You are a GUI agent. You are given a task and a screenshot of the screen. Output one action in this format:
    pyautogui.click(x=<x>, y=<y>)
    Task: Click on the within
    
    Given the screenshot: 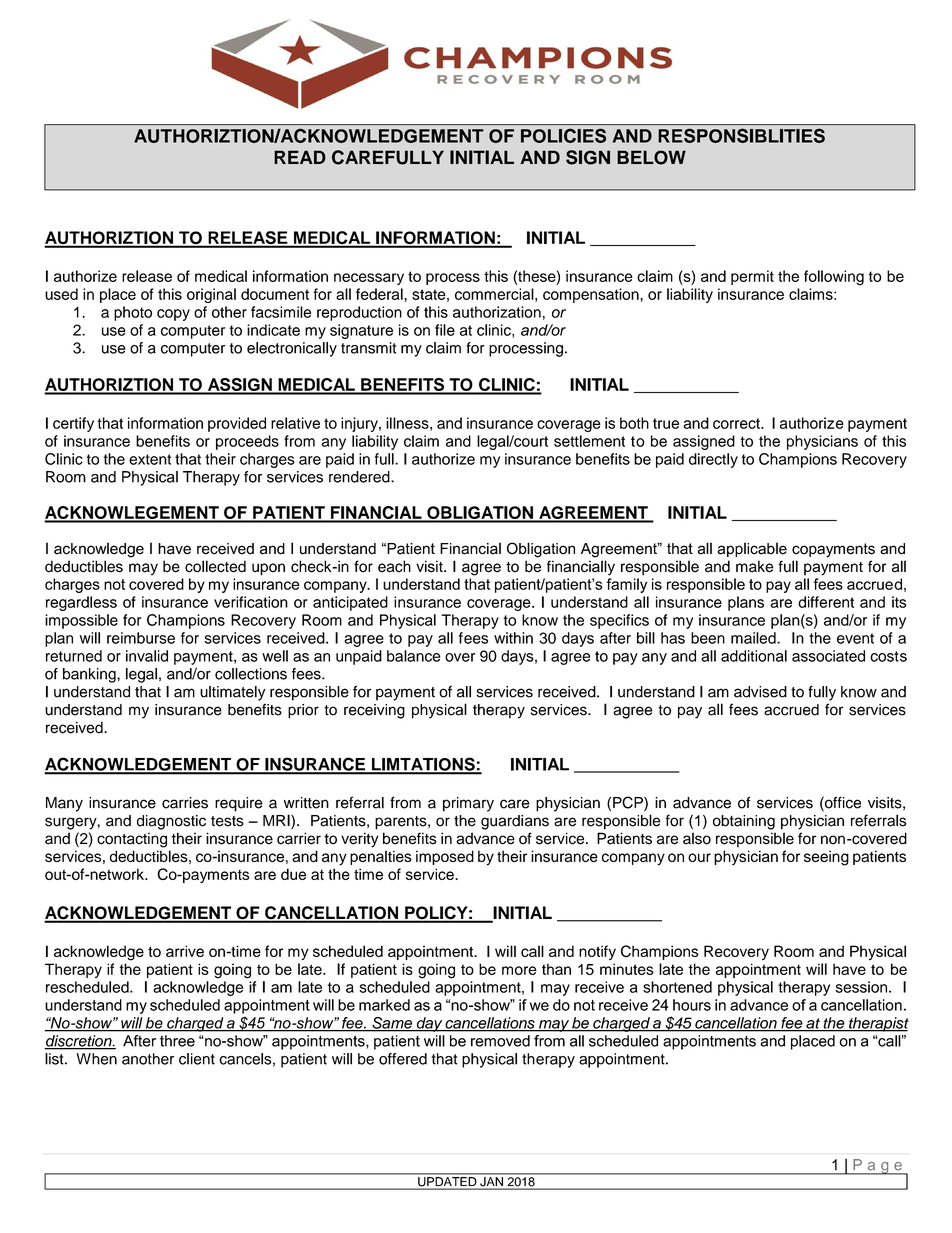 What is the action you would take?
    pyautogui.click(x=513, y=638)
